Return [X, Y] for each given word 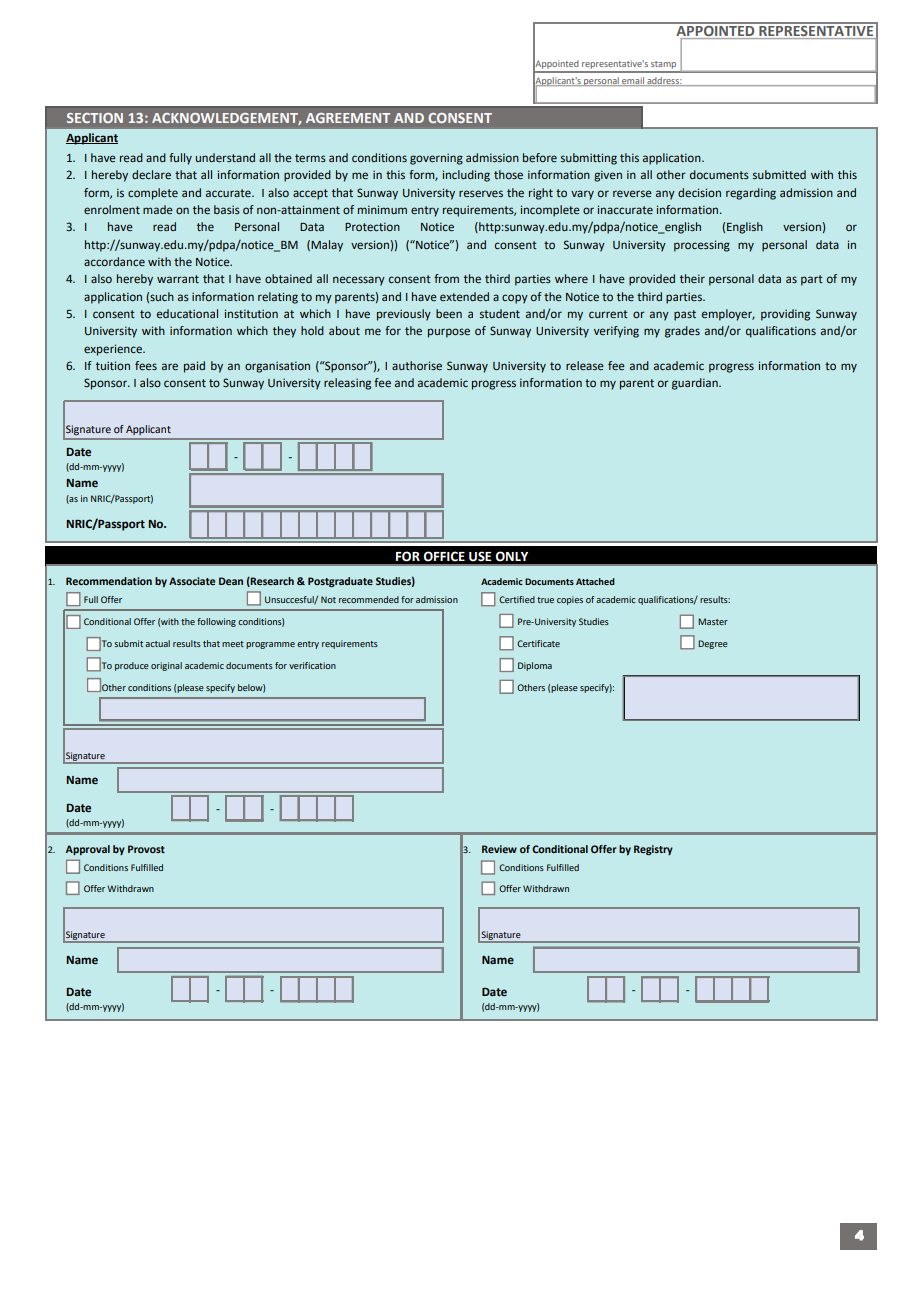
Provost [146, 849]
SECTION [95, 118]
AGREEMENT [348, 118]
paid [194, 367]
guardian [696, 384]
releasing [347, 384]
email [633, 81]
